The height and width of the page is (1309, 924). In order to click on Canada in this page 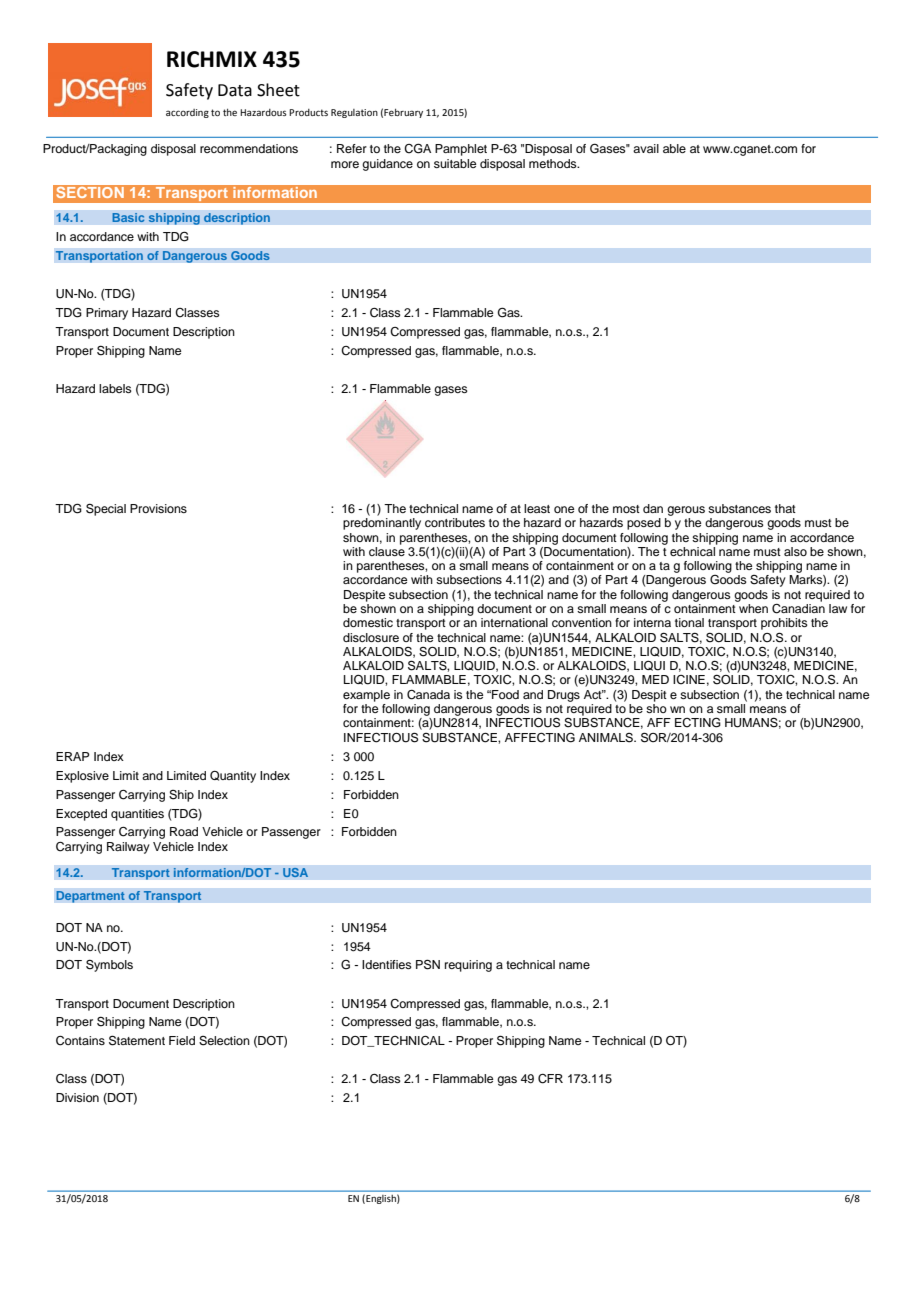, I will do `click(428, 695)`.
